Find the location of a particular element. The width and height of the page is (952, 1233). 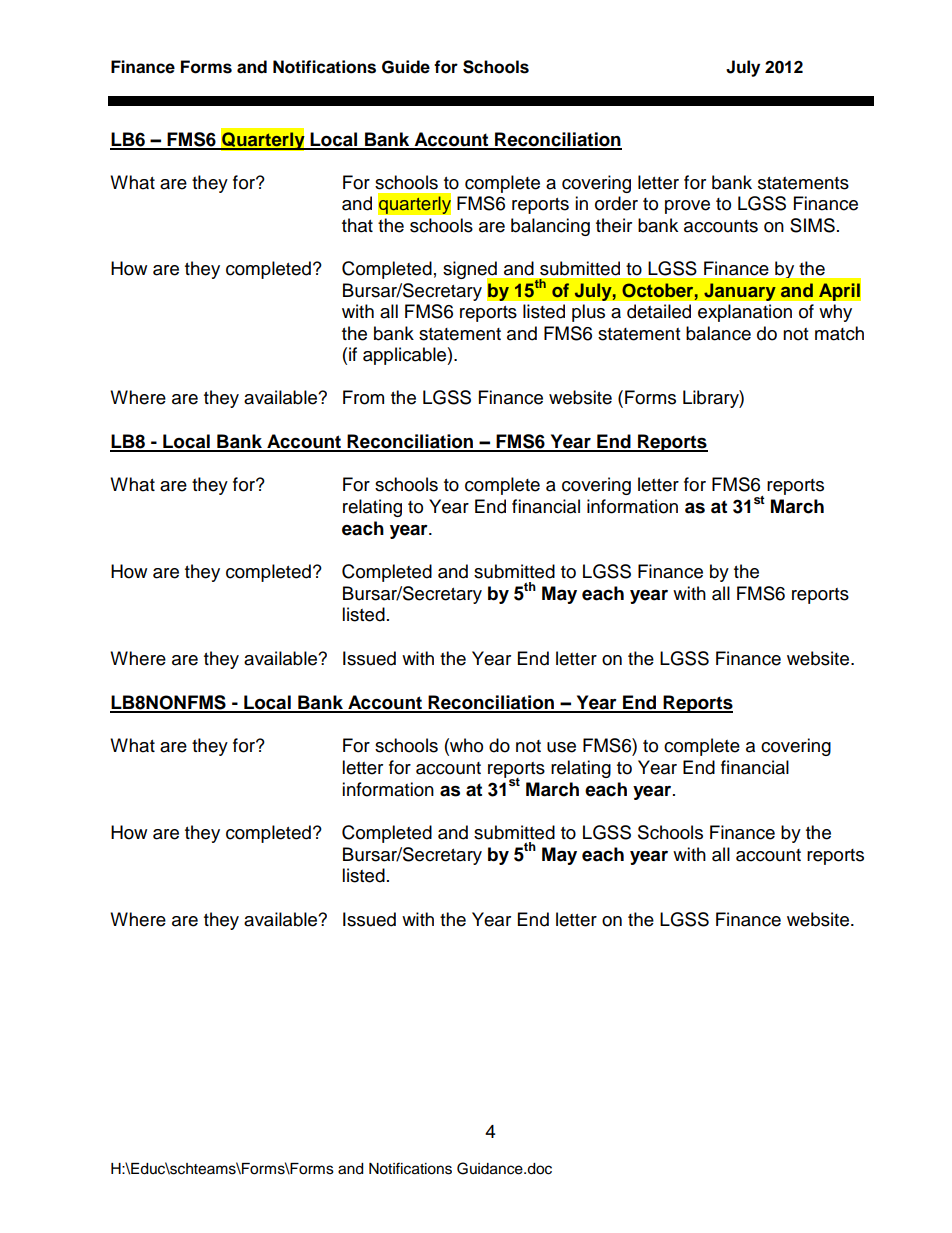

Guide is located at coordinates (406, 67).
